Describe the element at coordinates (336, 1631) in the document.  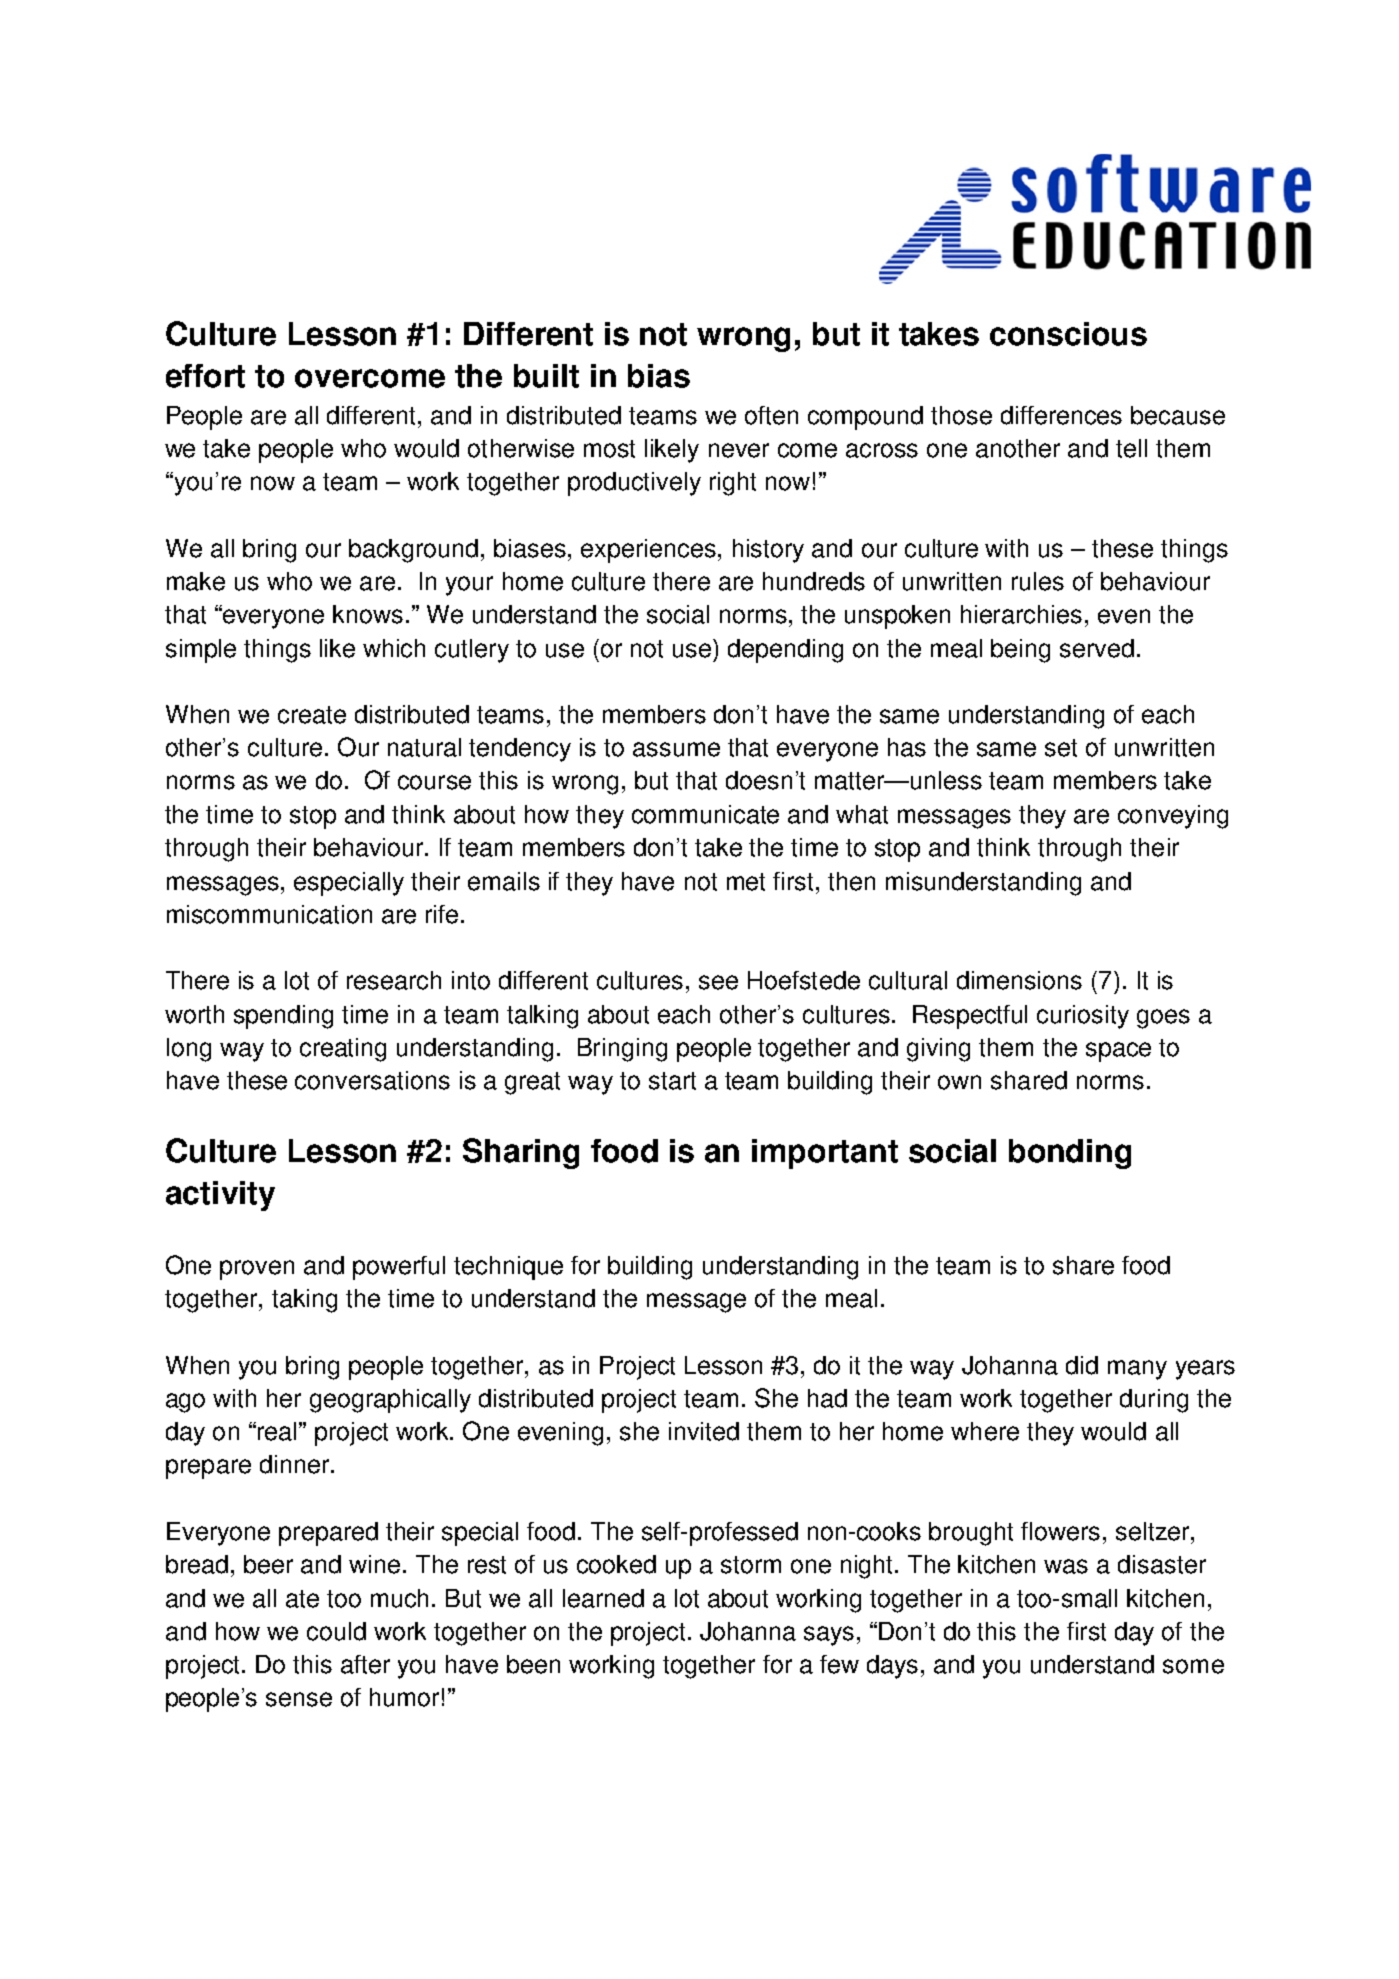
I see `could` at that location.
